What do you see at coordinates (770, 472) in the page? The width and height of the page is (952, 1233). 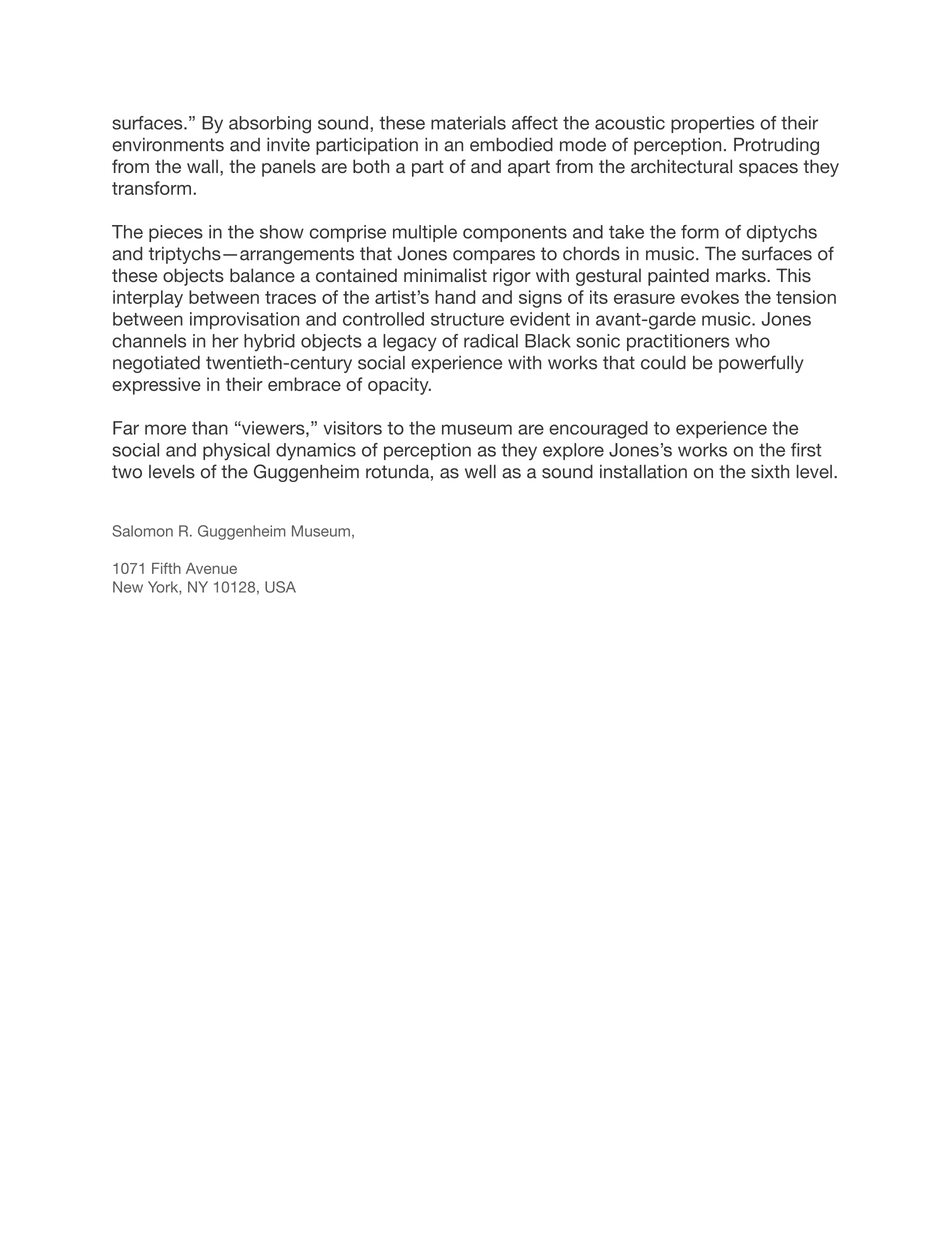 I see `sixth` at bounding box center [770, 472].
